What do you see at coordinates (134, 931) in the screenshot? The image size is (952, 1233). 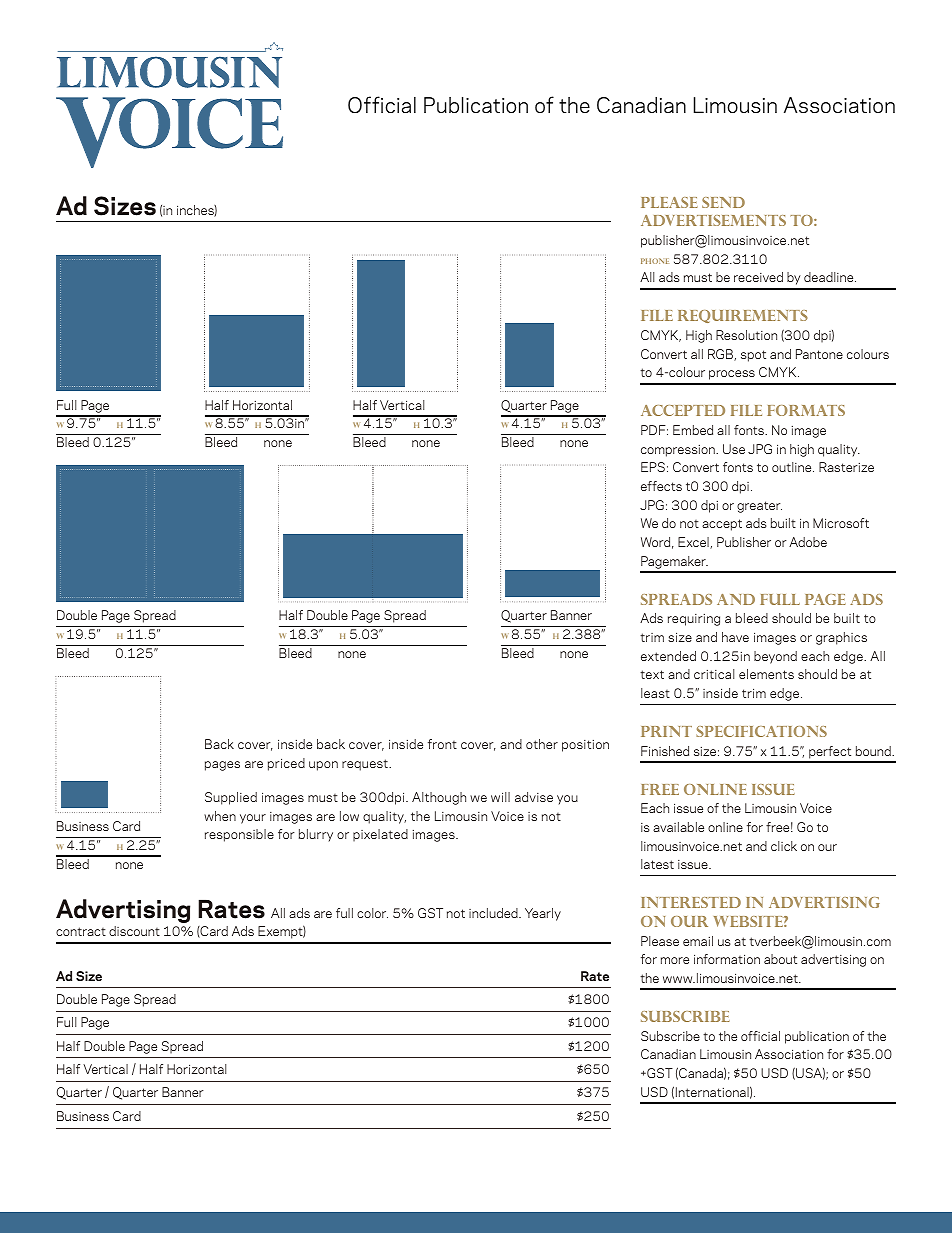 I see `discount` at bounding box center [134, 931].
